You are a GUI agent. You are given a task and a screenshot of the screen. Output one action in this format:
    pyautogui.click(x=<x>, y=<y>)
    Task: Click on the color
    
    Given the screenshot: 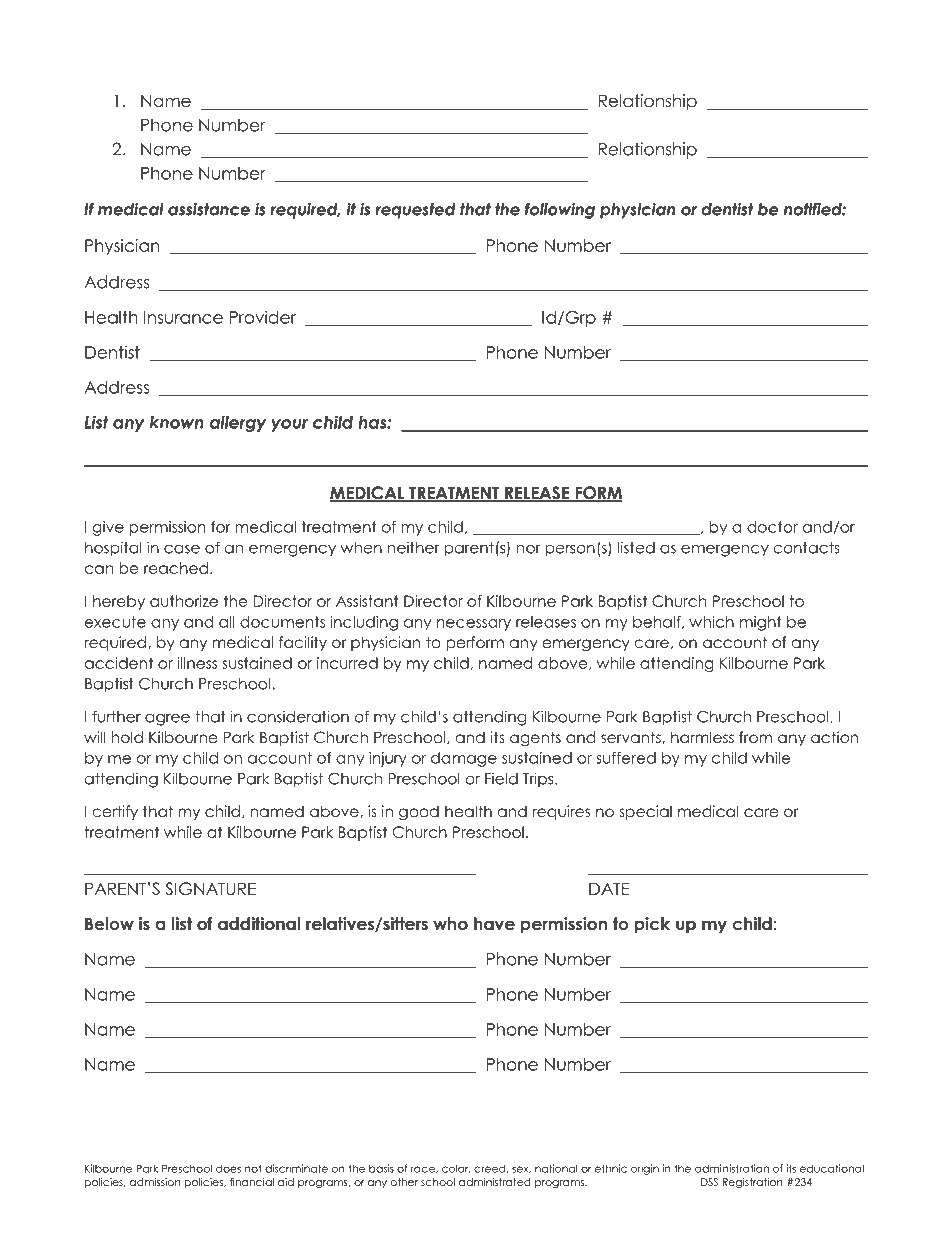 What is the action you would take?
    pyautogui.click(x=456, y=1168)
